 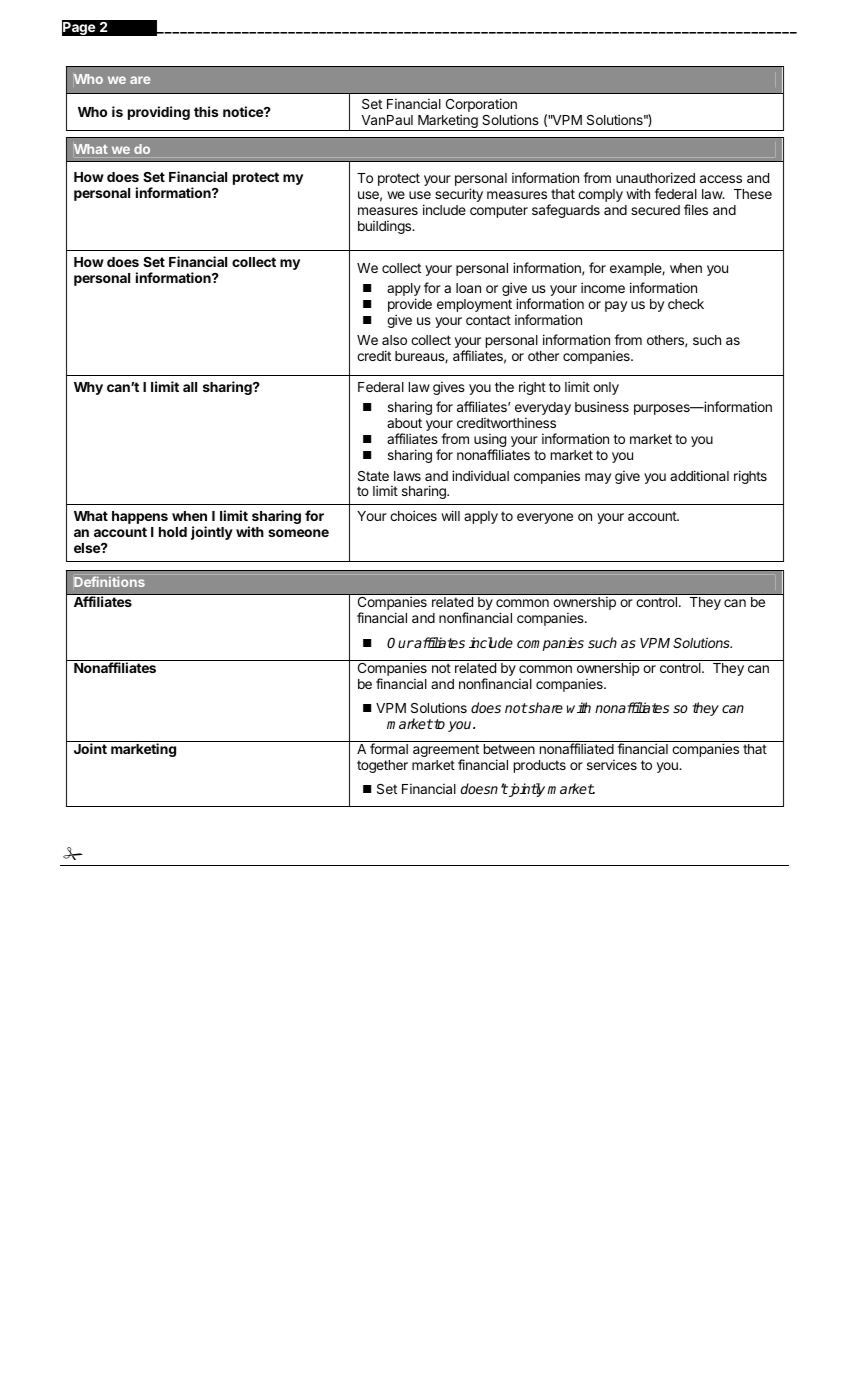 I want to click on unauthorized, so click(x=655, y=177).
